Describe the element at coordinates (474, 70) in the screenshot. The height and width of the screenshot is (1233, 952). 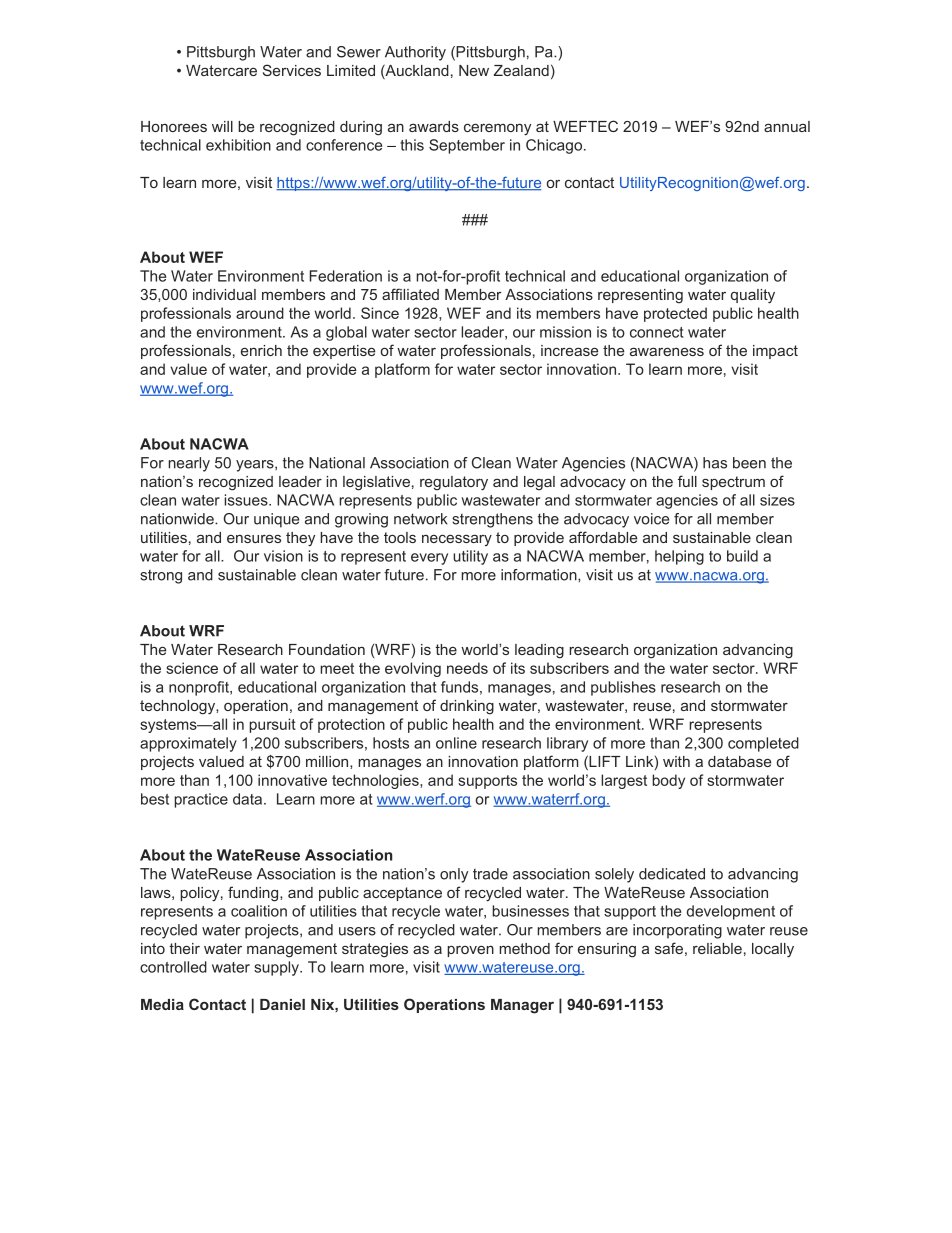
I see `New` at that location.
